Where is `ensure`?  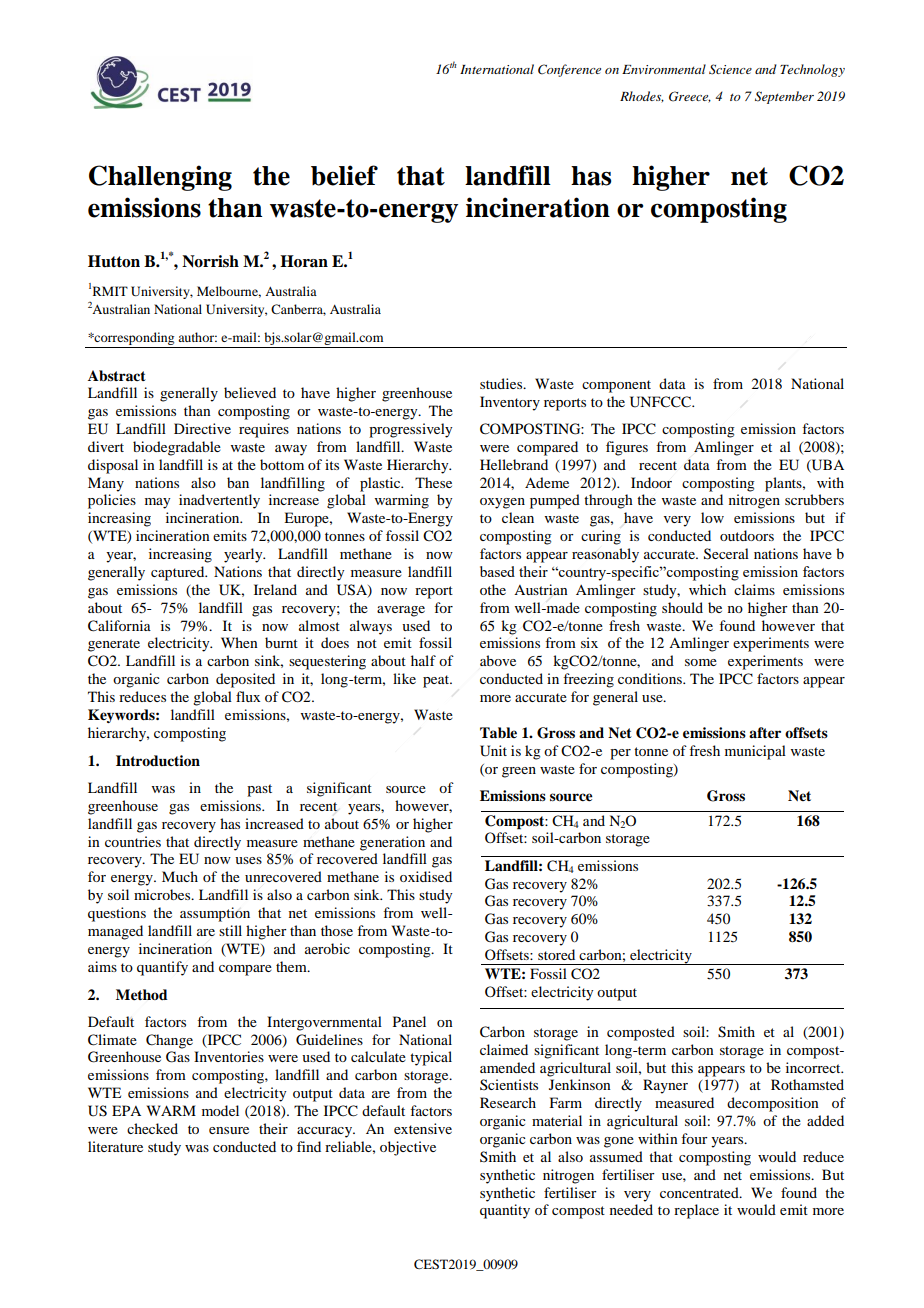
ensure is located at coordinates (229, 1130).
